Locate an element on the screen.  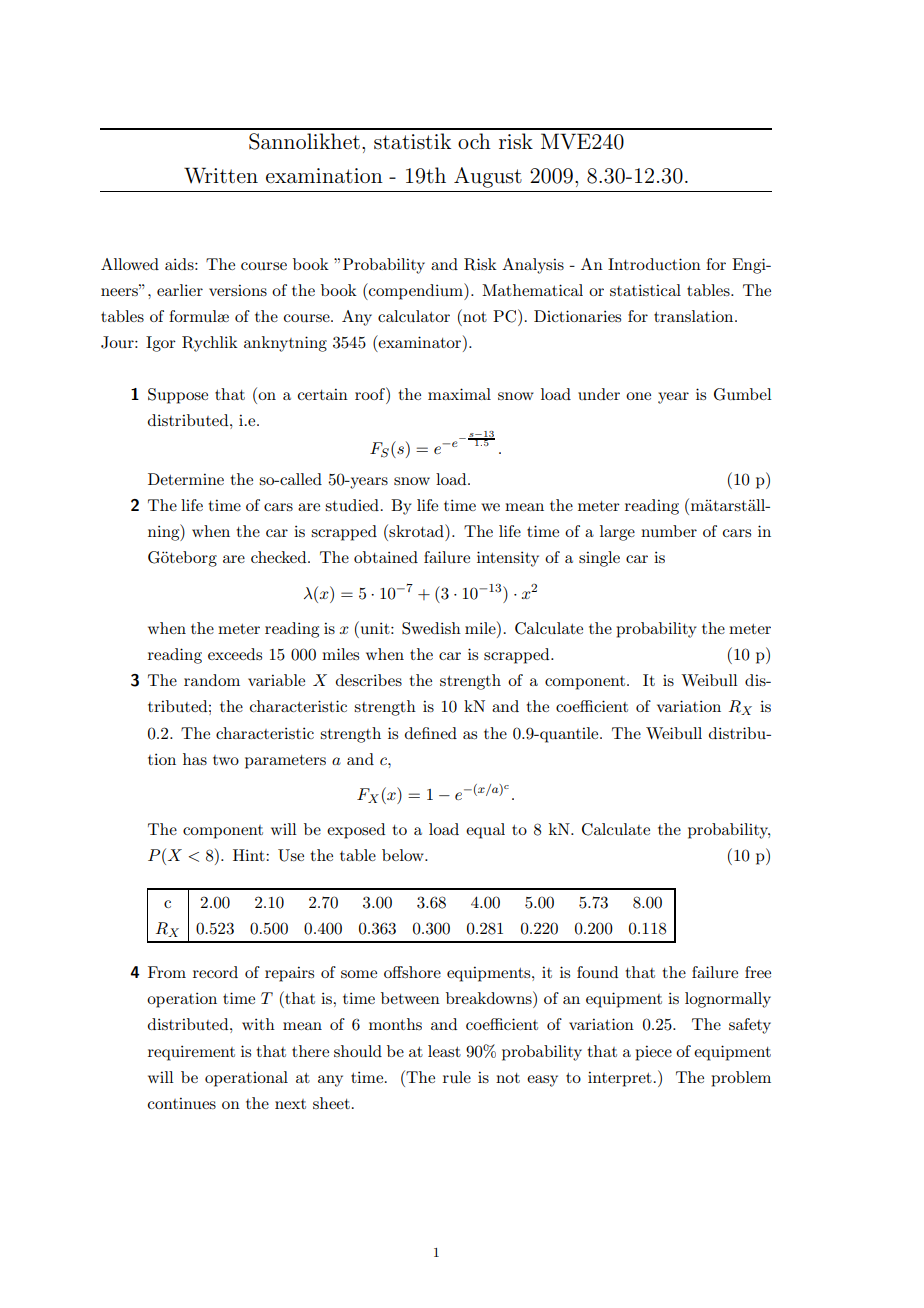
maximal is located at coordinates (459, 394).
